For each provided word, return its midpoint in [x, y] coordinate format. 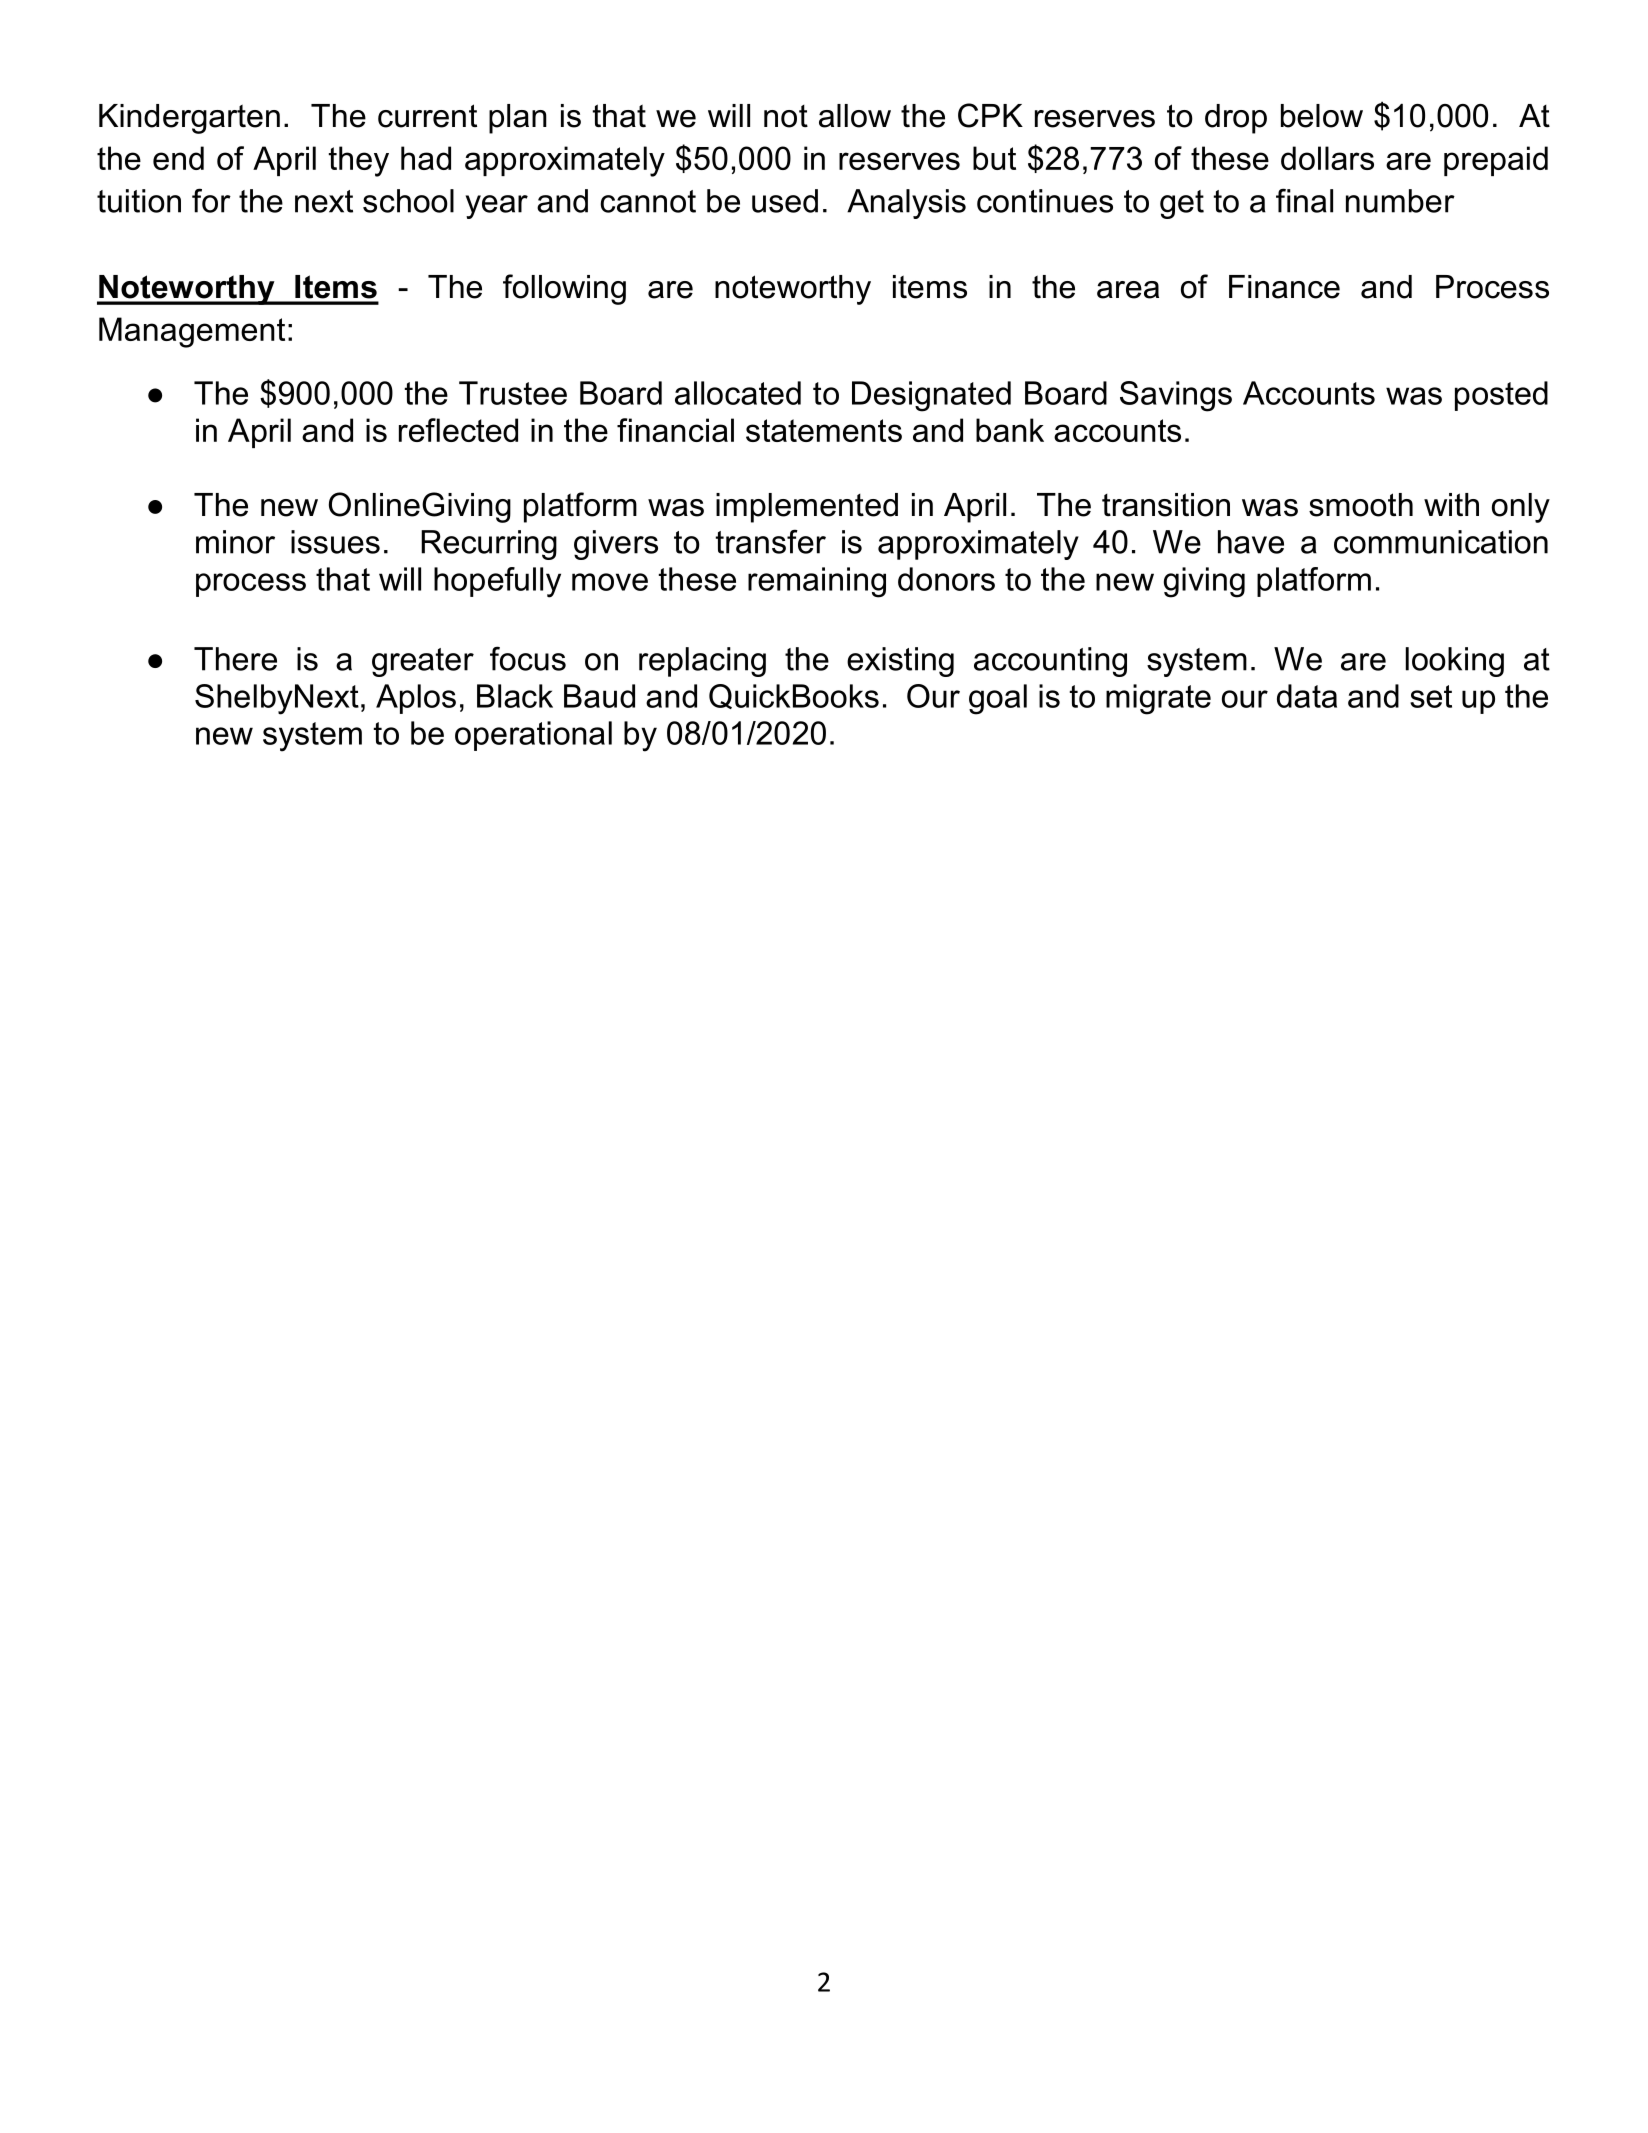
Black [515, 696]
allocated [738, 393]
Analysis [906, 204]
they [359, 161]
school [408, 201]
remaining [817, 582]
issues [335, 542]
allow [855, 116]
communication [1441, 542]
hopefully [497, 582]
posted [1501, 396]
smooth [1361, 505]
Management [192, 332]
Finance [1284, 287]
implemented [807, 508]
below [1322, 116]
